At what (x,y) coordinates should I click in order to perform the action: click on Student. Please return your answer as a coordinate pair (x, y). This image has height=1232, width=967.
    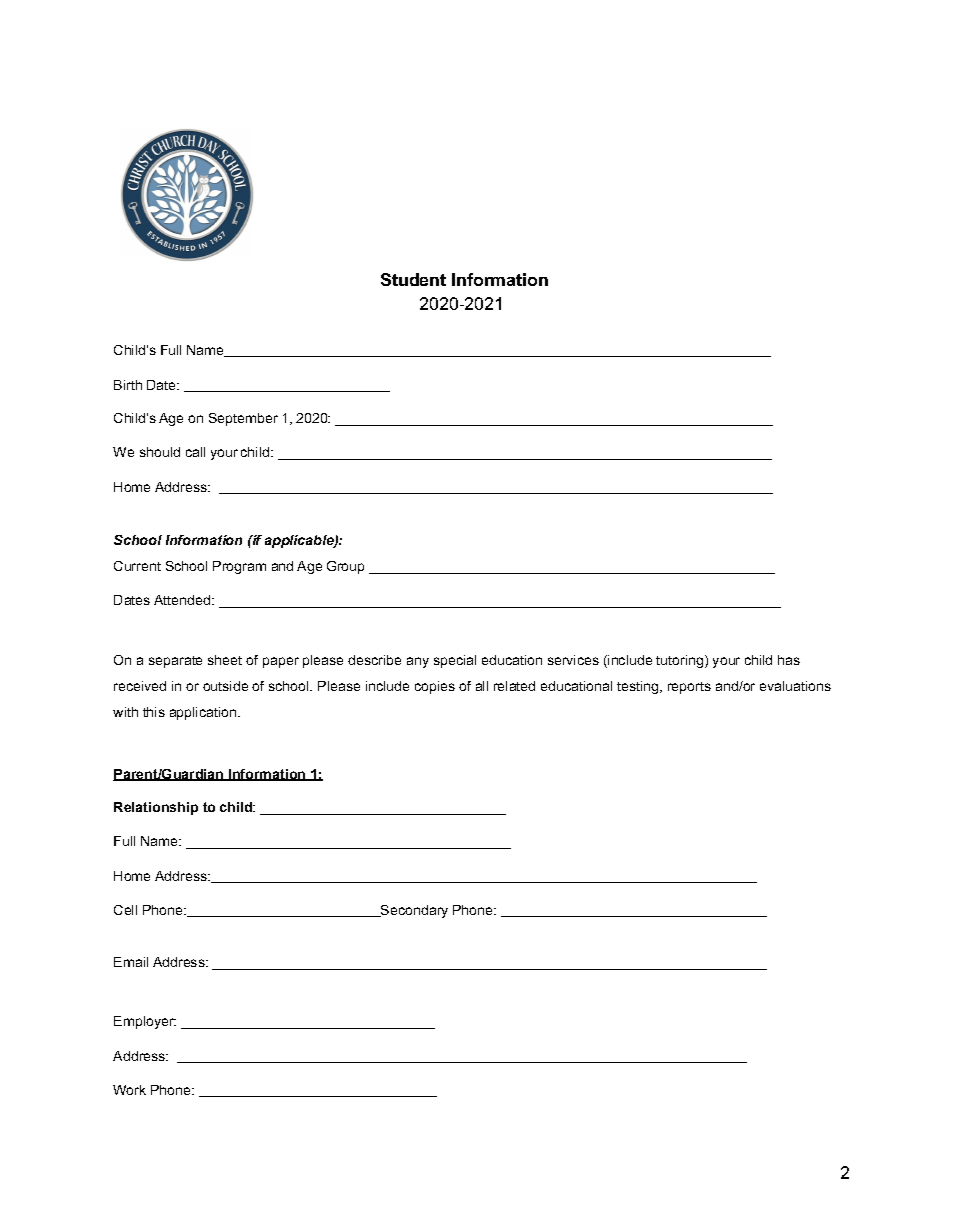
    Looking at the image, I should click on (413, 279).
